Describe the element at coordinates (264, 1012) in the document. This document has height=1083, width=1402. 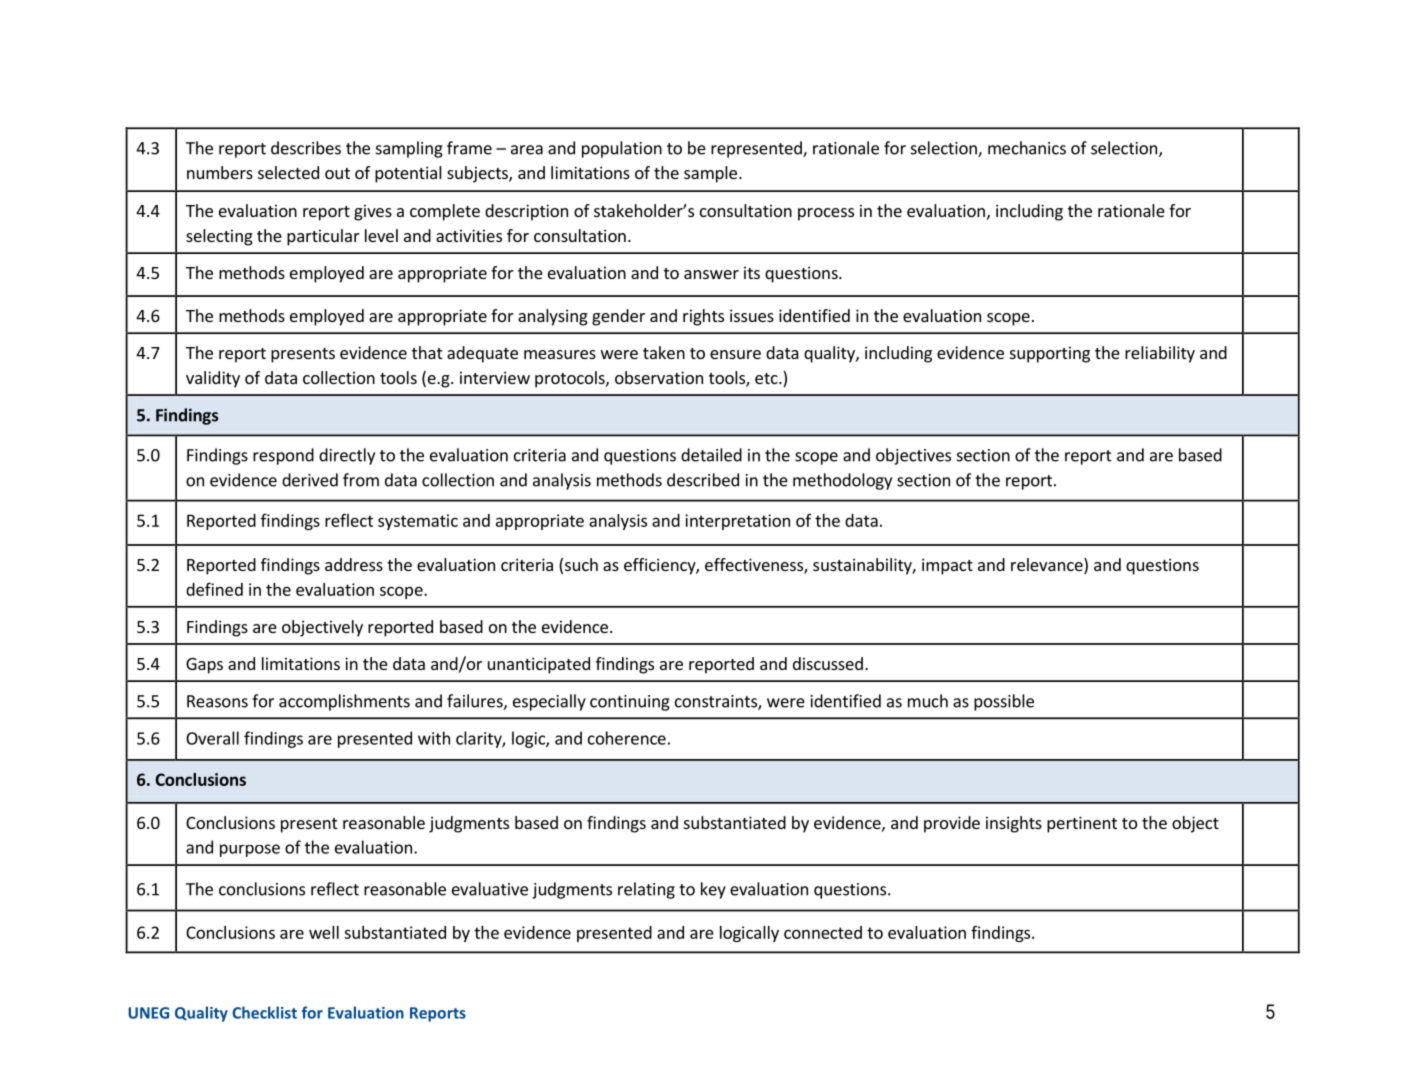
I see `Checklist` at that location.
